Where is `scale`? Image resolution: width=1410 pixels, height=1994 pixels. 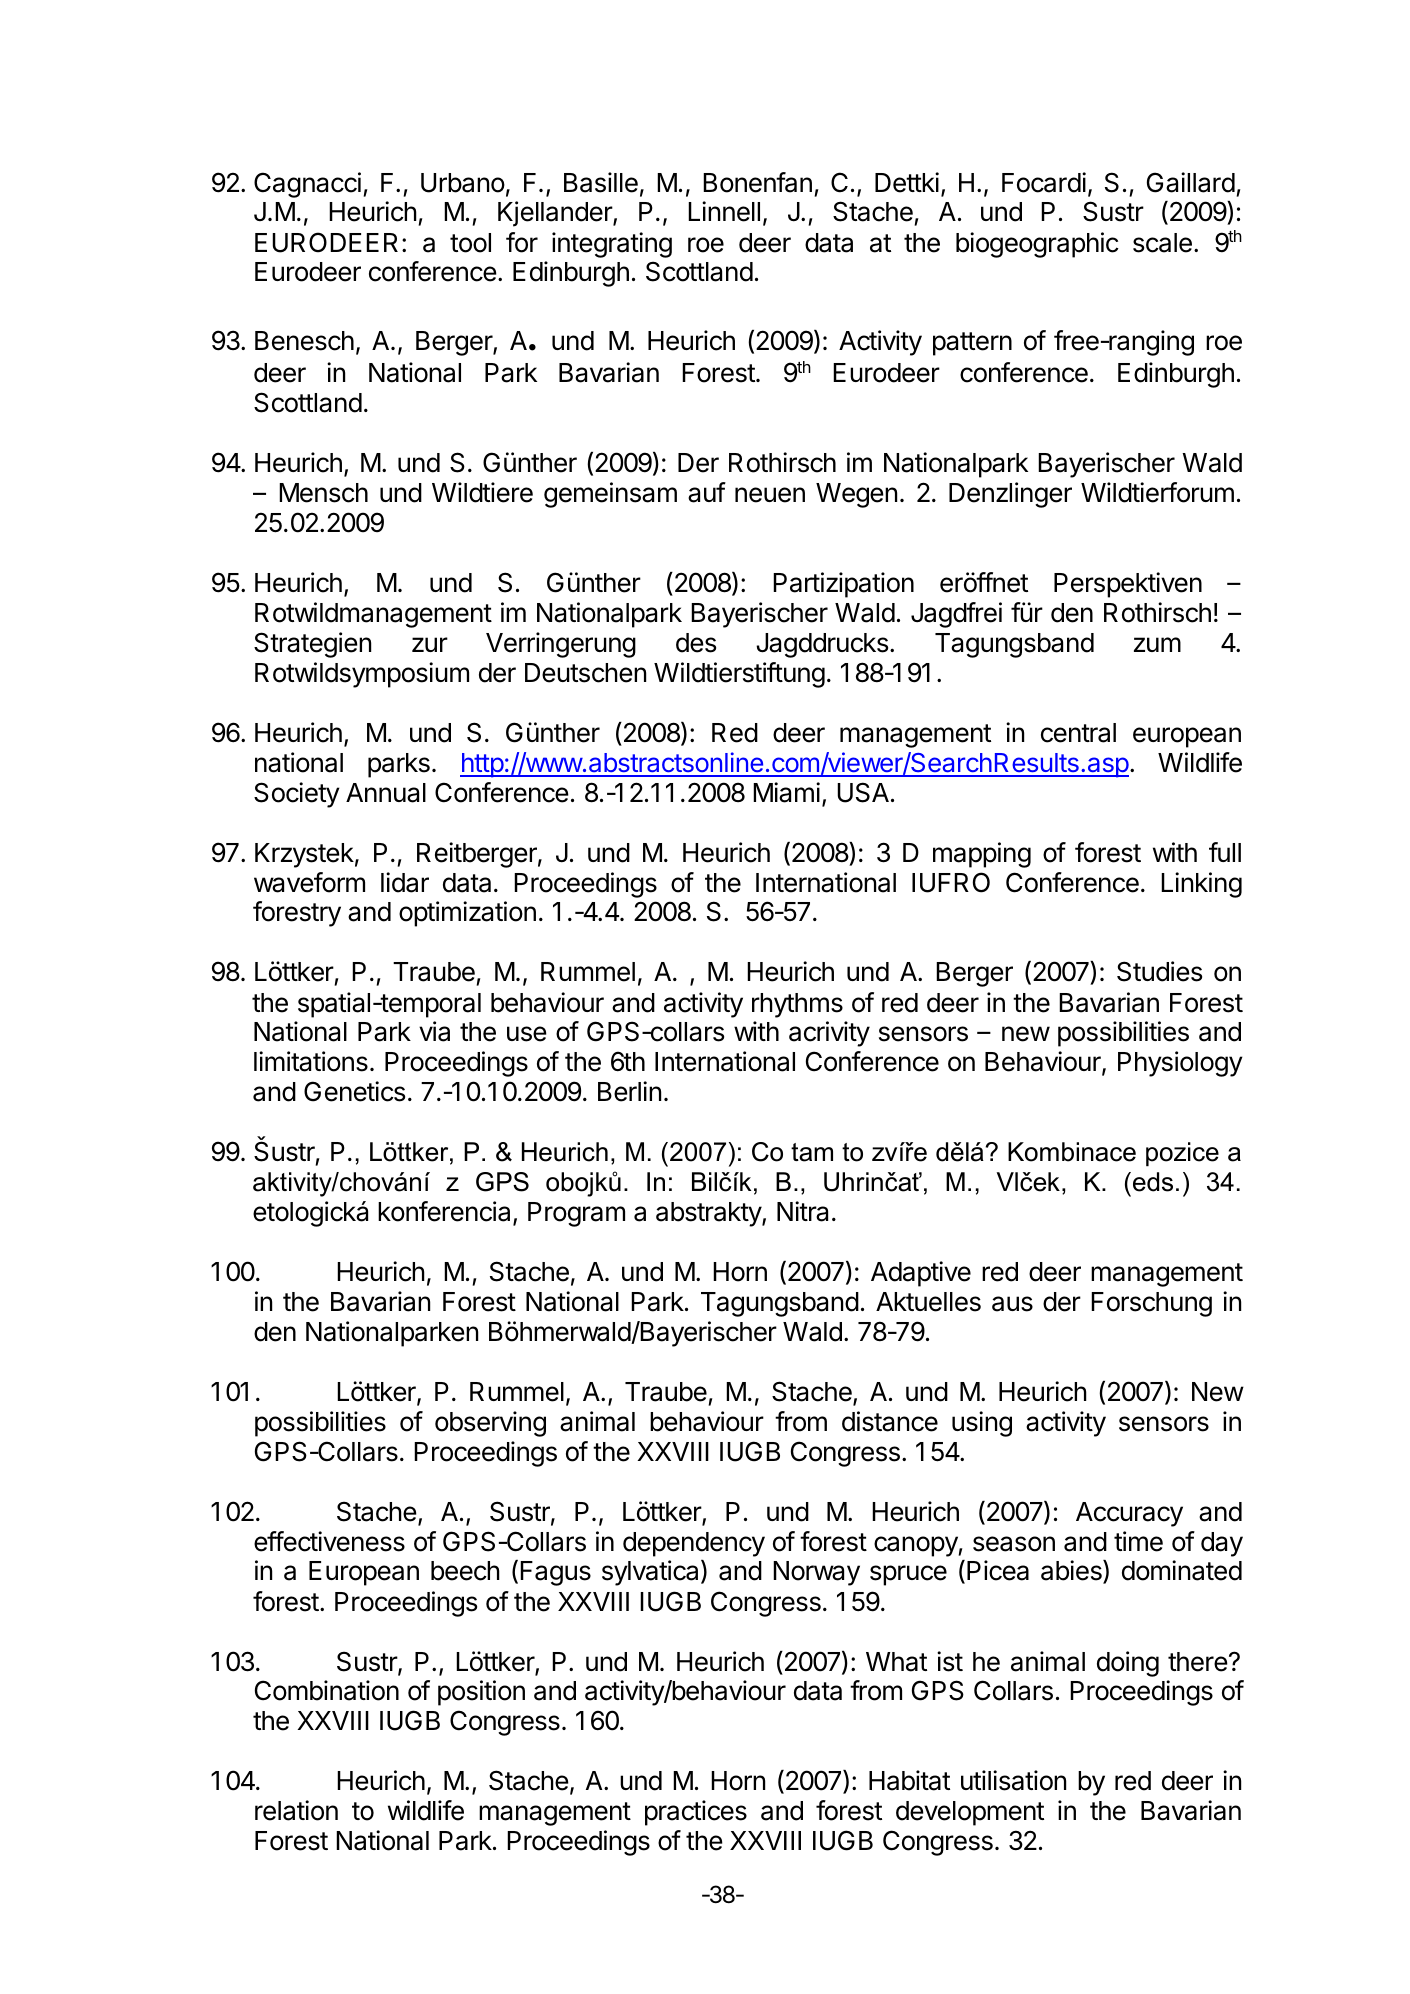 scale is located at coordinates (1162, 243).
